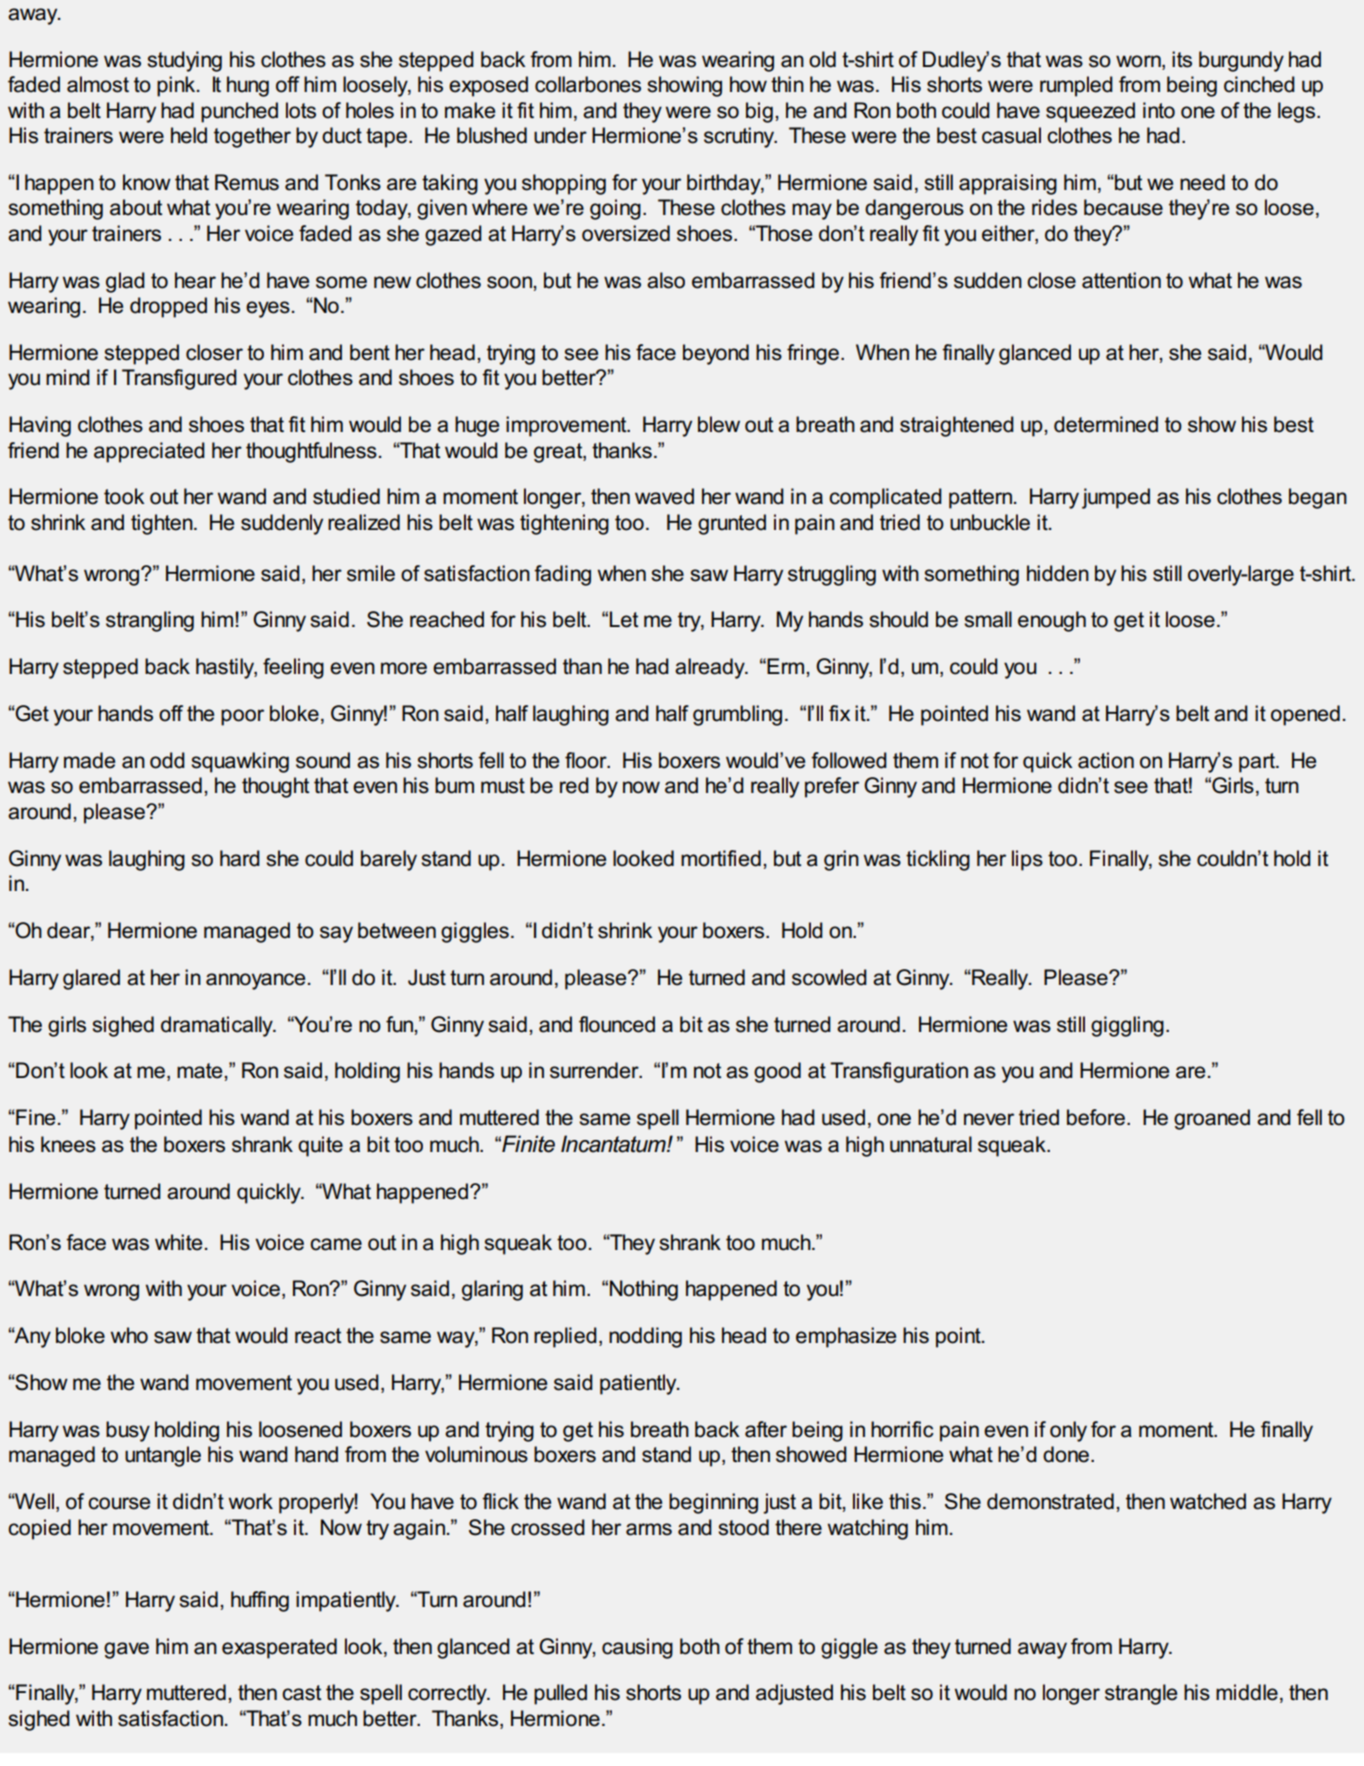  I want to click on lips, so click(1027, 860).
